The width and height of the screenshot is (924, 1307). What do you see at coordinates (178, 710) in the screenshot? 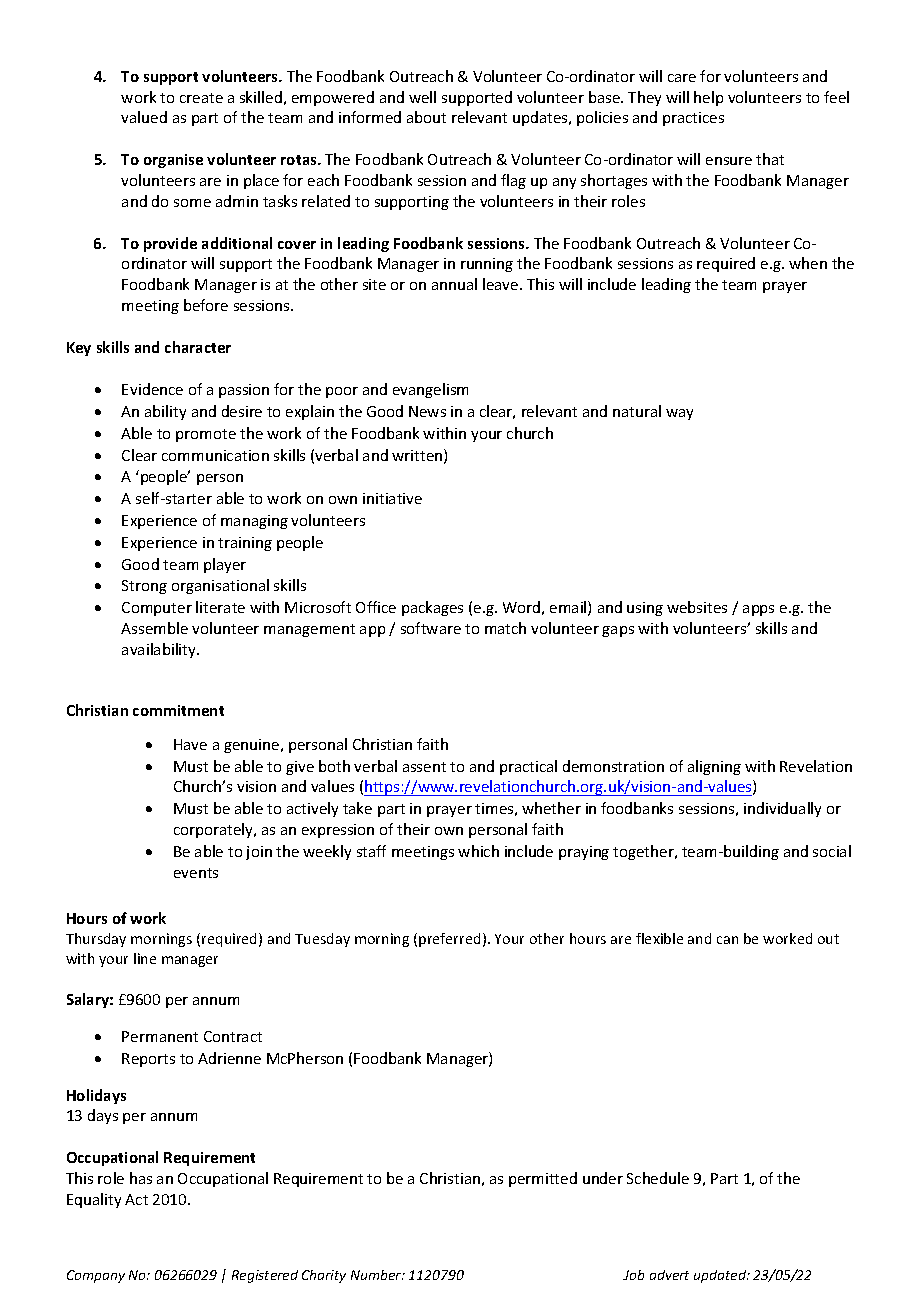
I see `commitment` at bounding box center [178, 710].
